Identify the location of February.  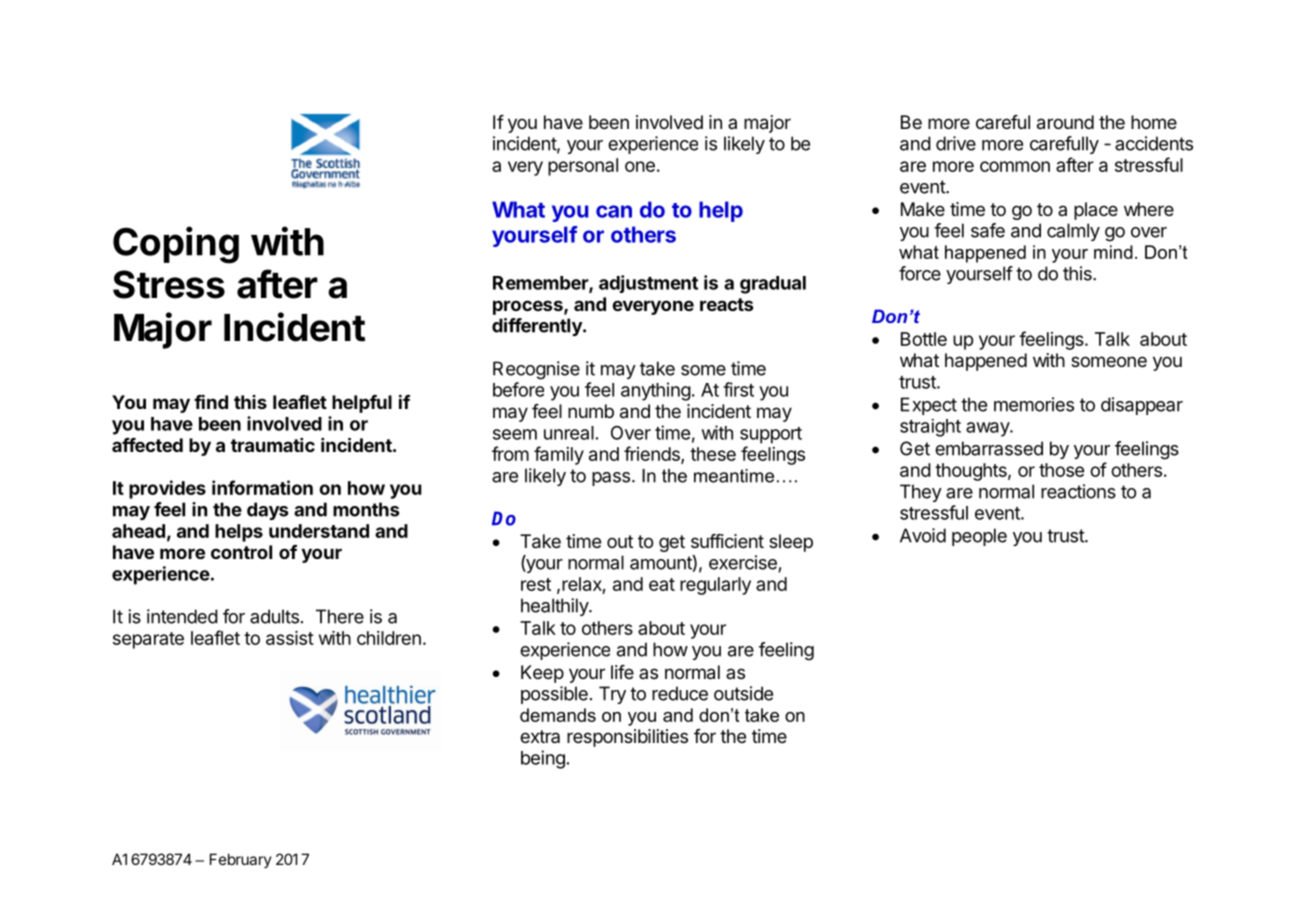
(241, 860).
